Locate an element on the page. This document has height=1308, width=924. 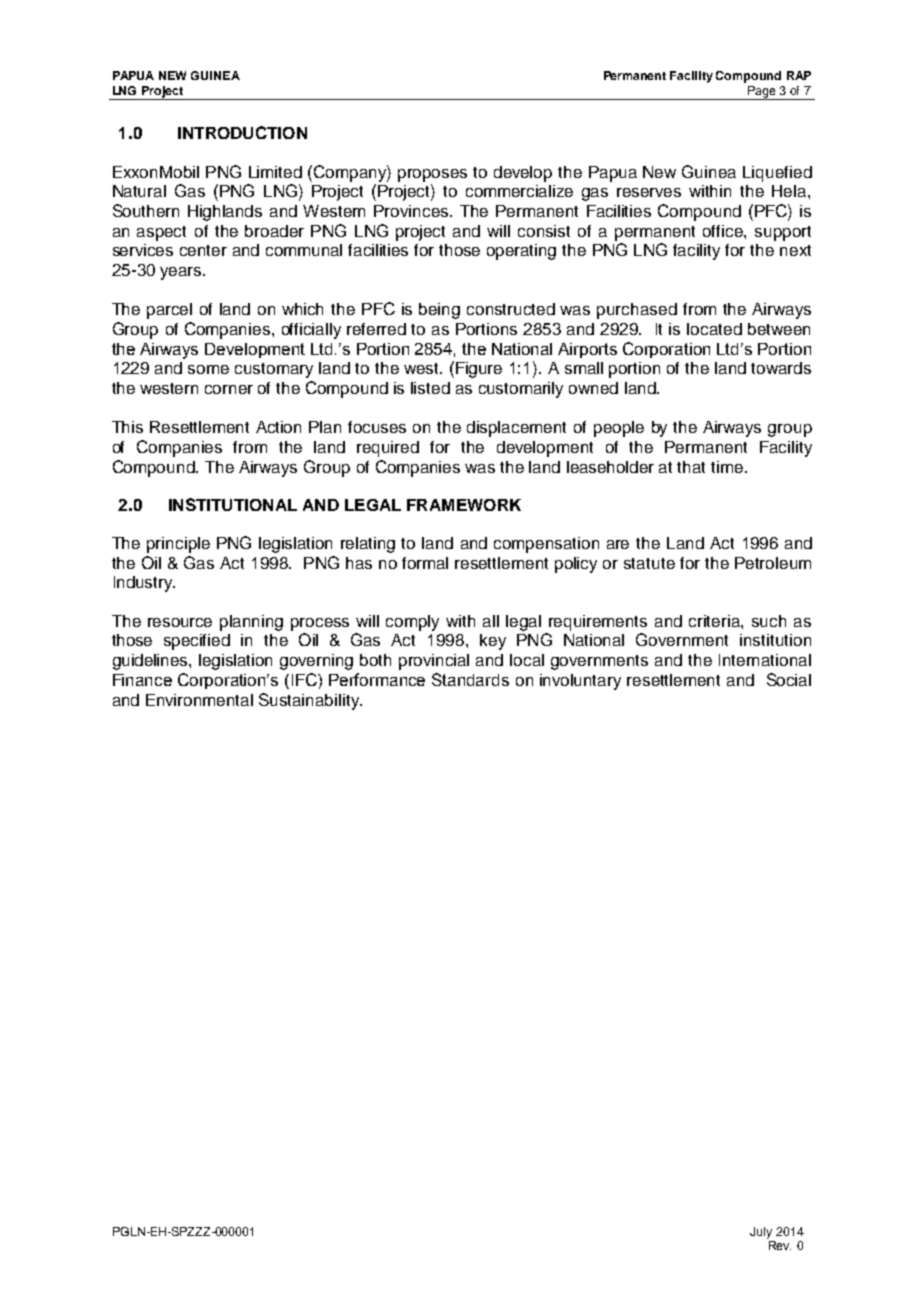
Page is located at coordinates (761, 93).
